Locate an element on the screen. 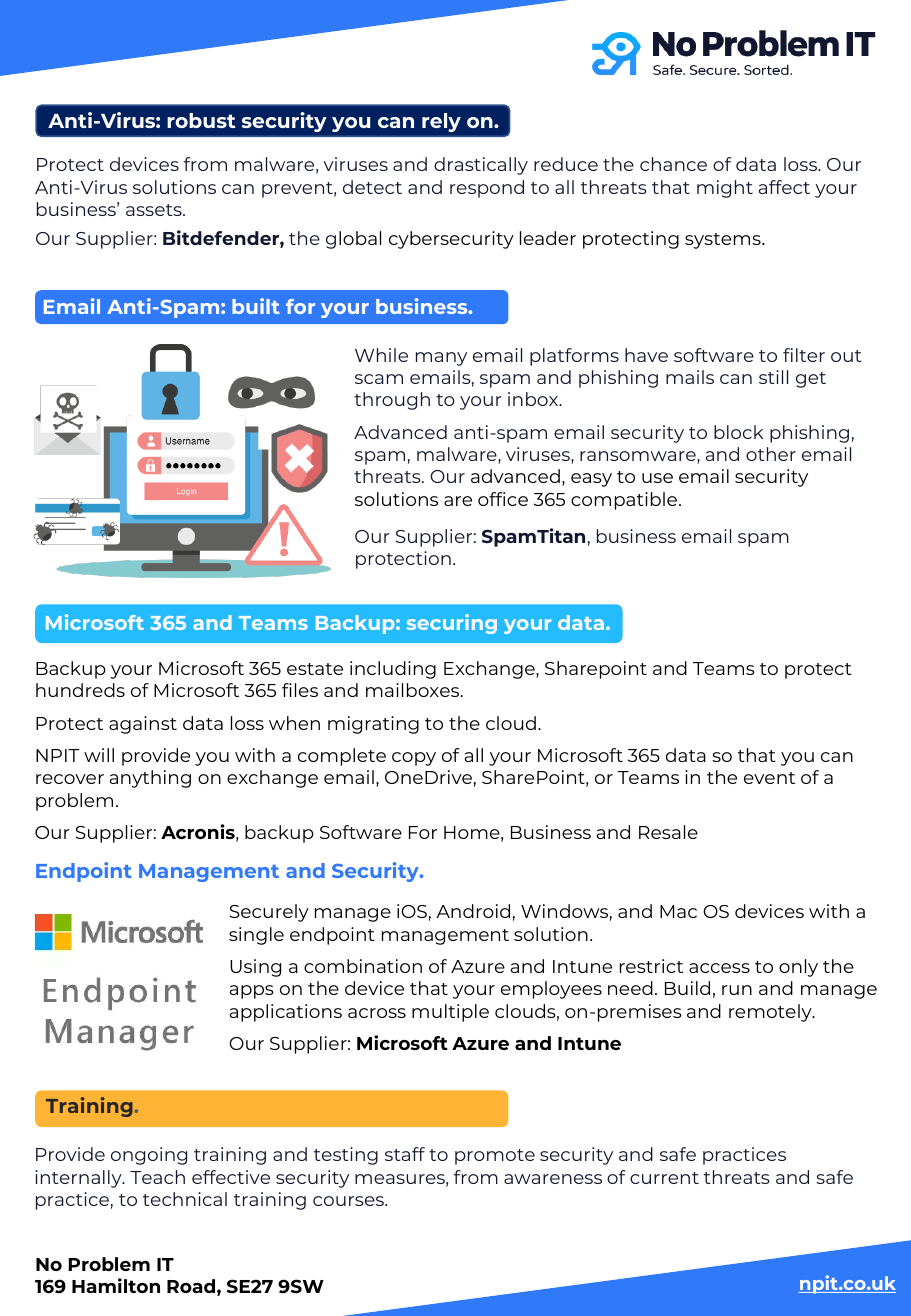 This screenshot has width=911, height=1316. Resale is located at coordinates (668, 832).
